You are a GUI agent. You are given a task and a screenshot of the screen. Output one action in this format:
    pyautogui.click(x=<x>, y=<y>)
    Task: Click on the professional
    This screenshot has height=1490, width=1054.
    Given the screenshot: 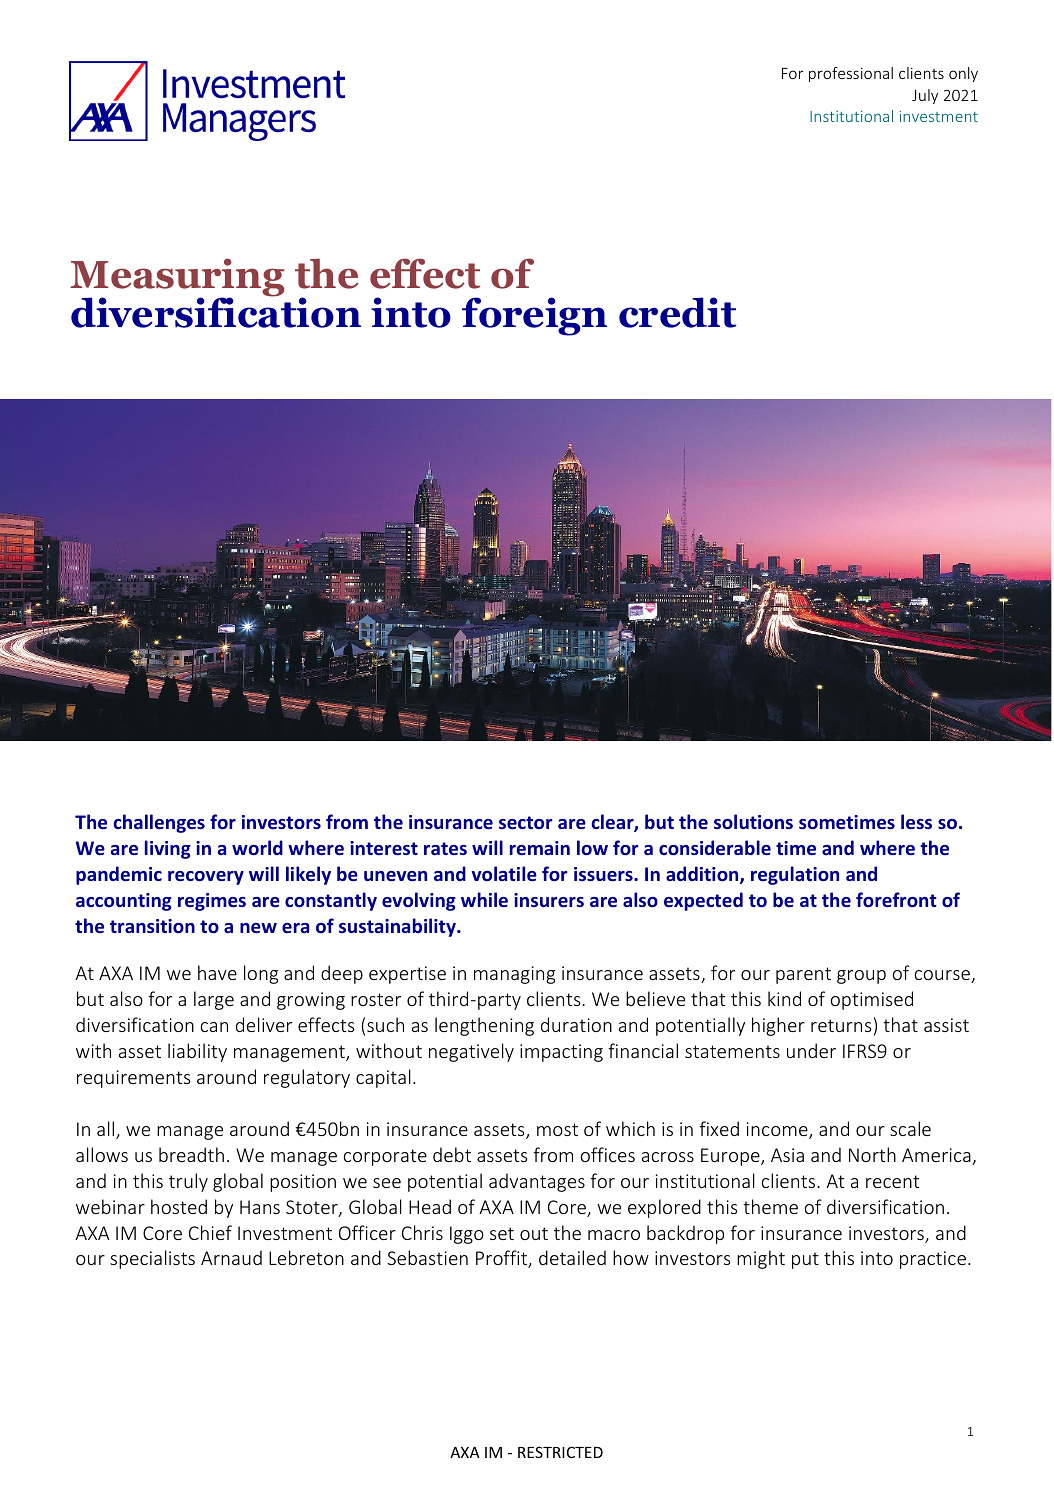 What is the action you would take?
    pyautogui.click(x=851, y=74)
